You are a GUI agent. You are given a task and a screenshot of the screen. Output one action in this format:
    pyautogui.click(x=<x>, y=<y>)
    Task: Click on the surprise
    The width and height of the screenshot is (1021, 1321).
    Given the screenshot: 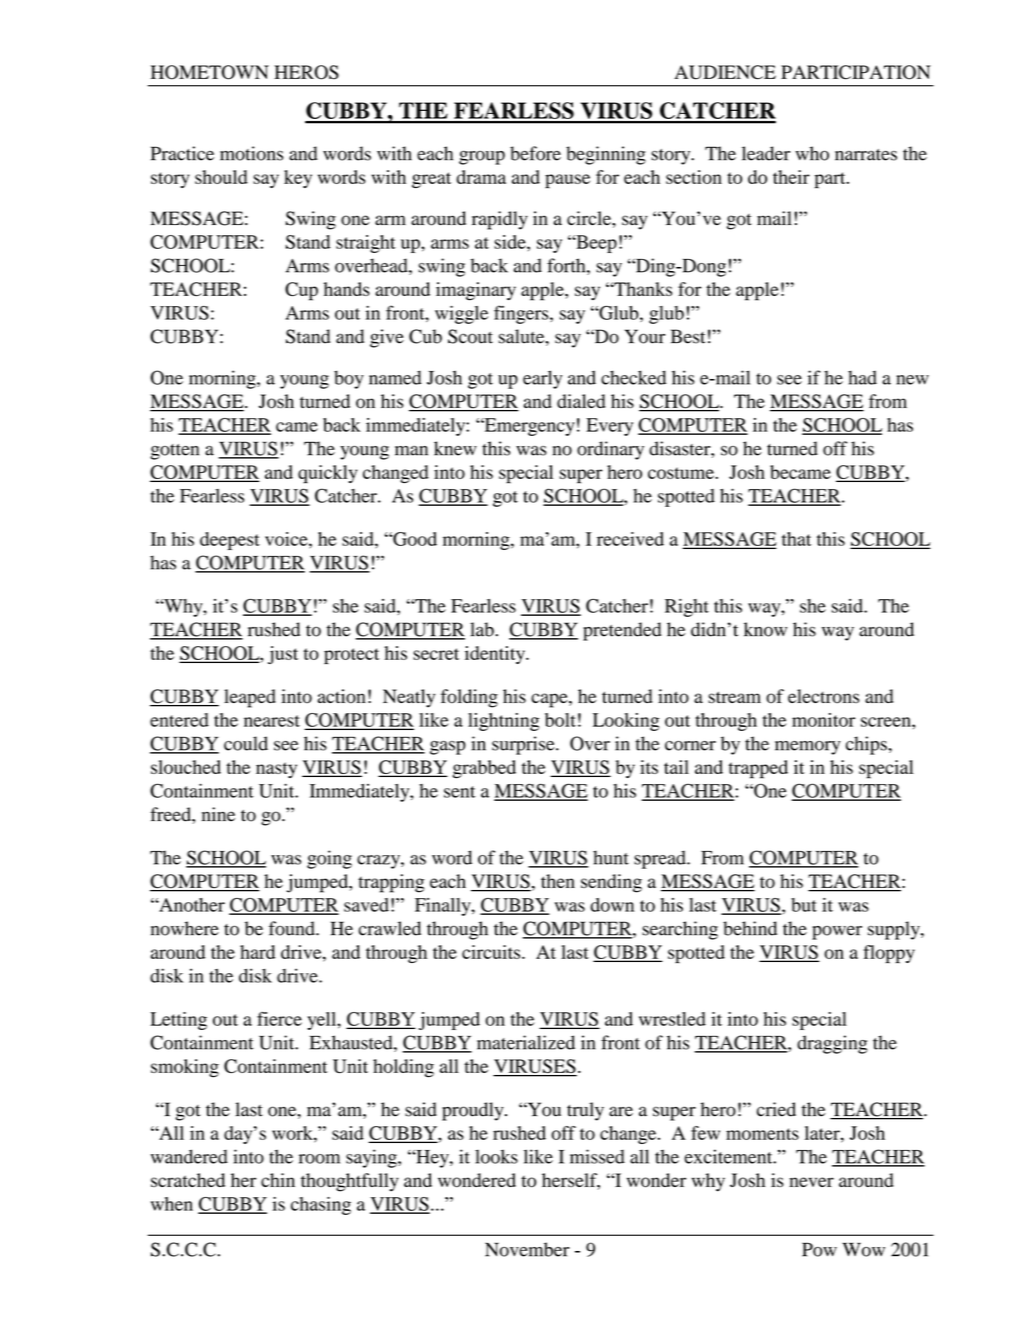 What is the action you would take?
    pyautogui.click(x=524, y=745)
